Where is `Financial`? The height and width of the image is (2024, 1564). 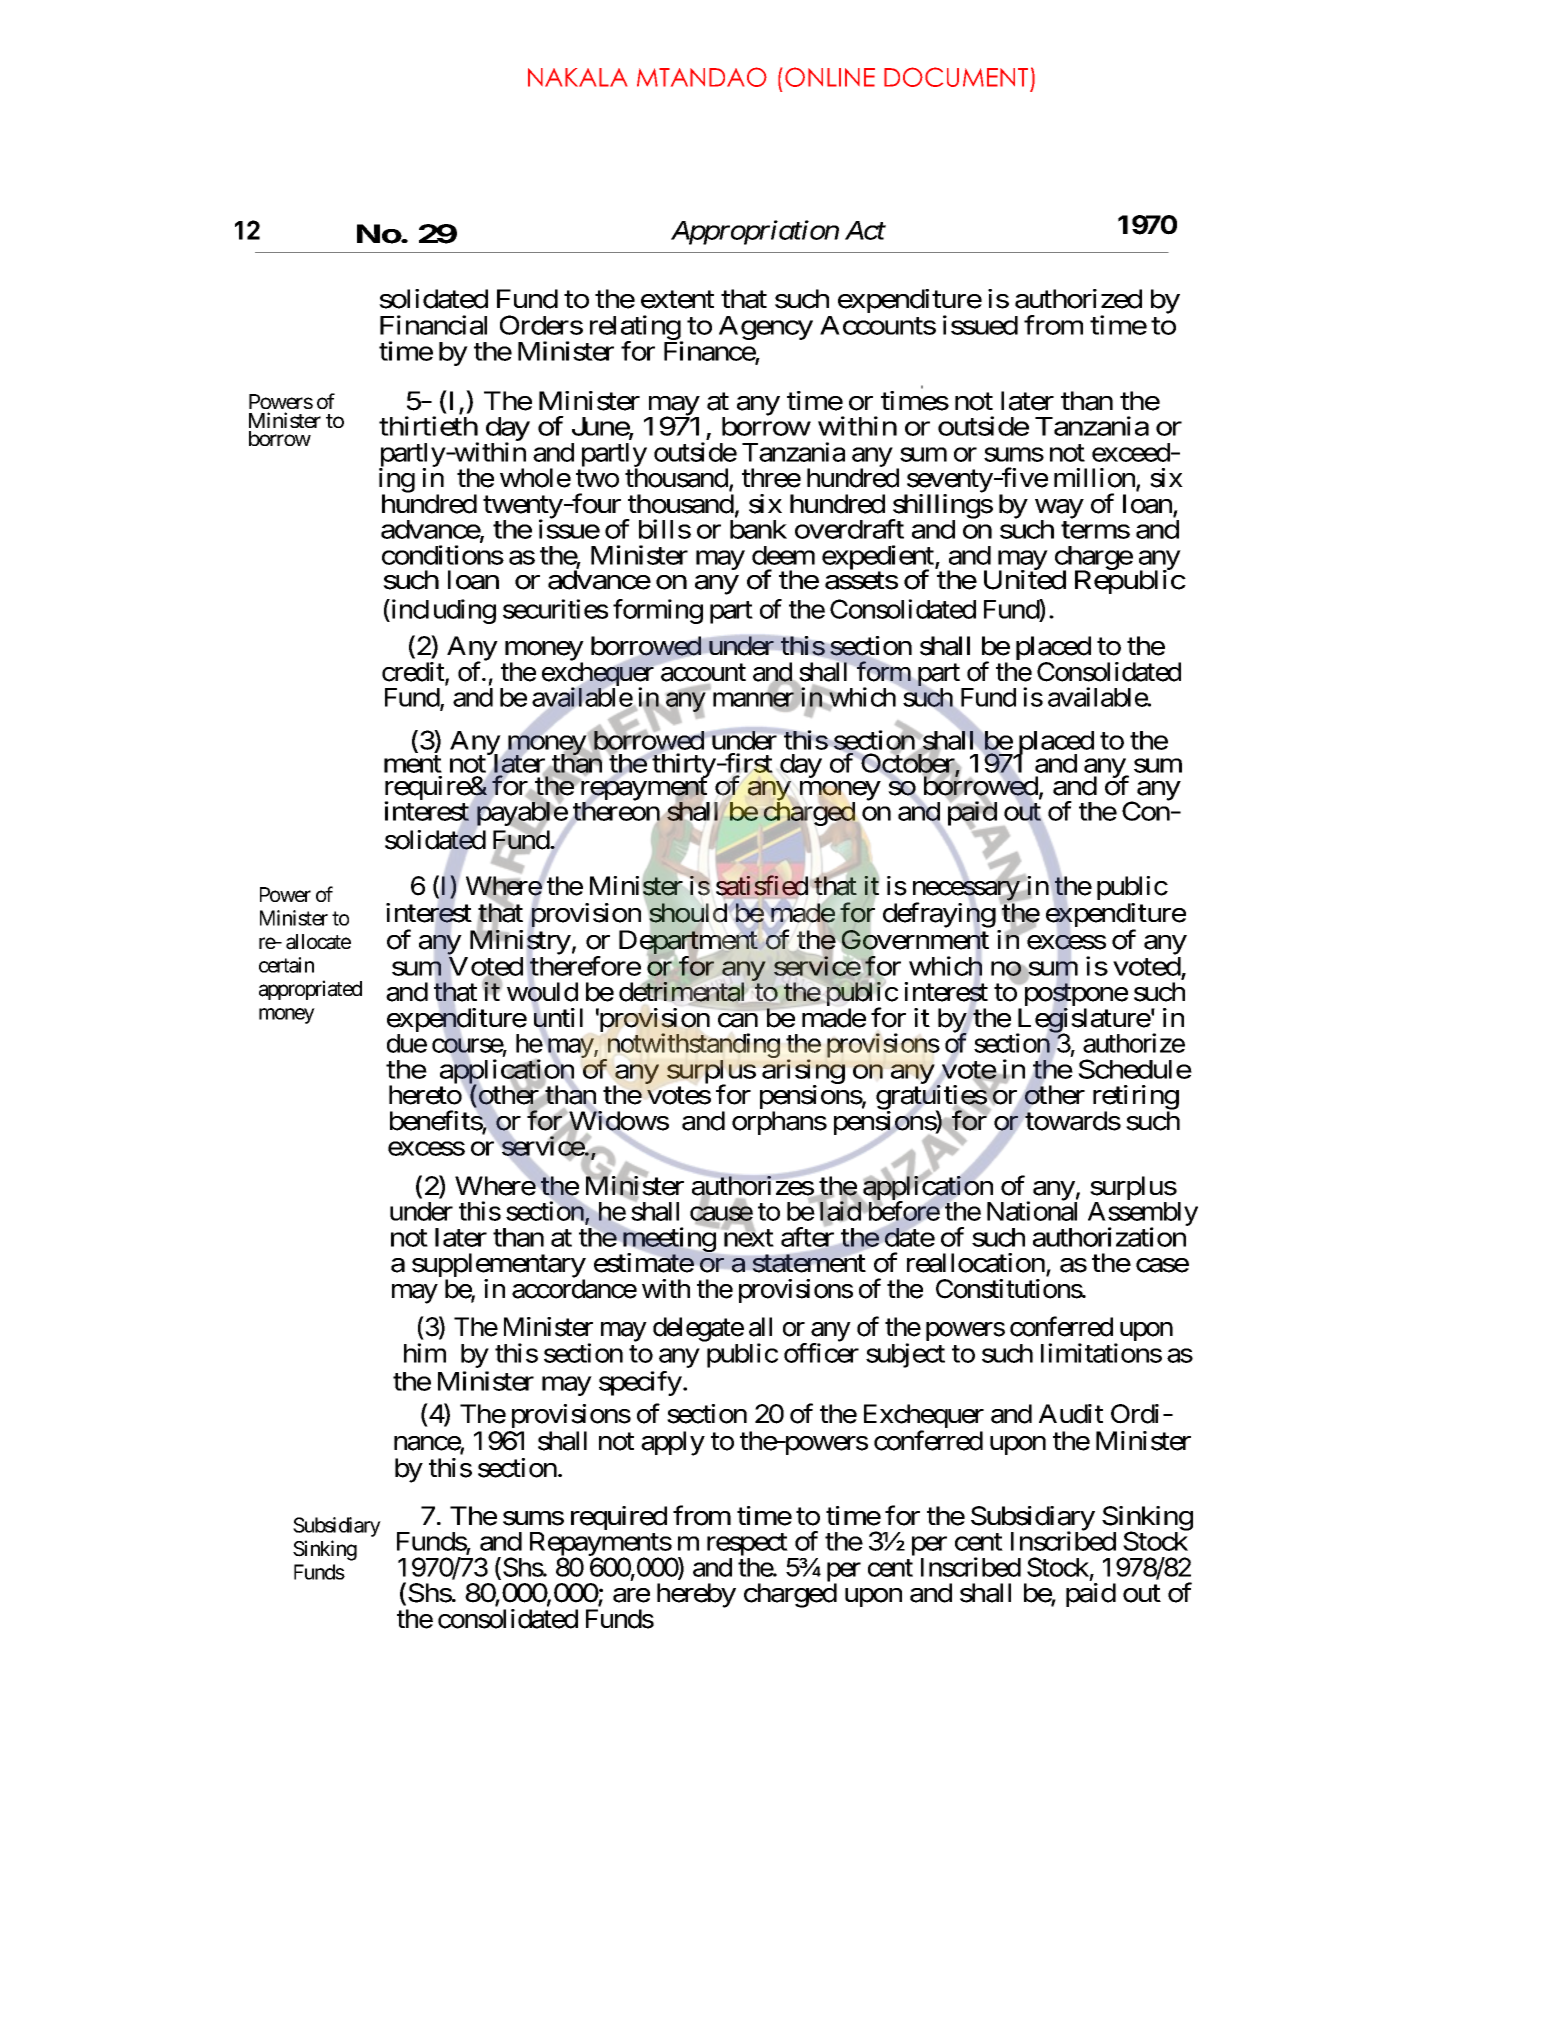
Financial is located at coordinates (433, 325).
